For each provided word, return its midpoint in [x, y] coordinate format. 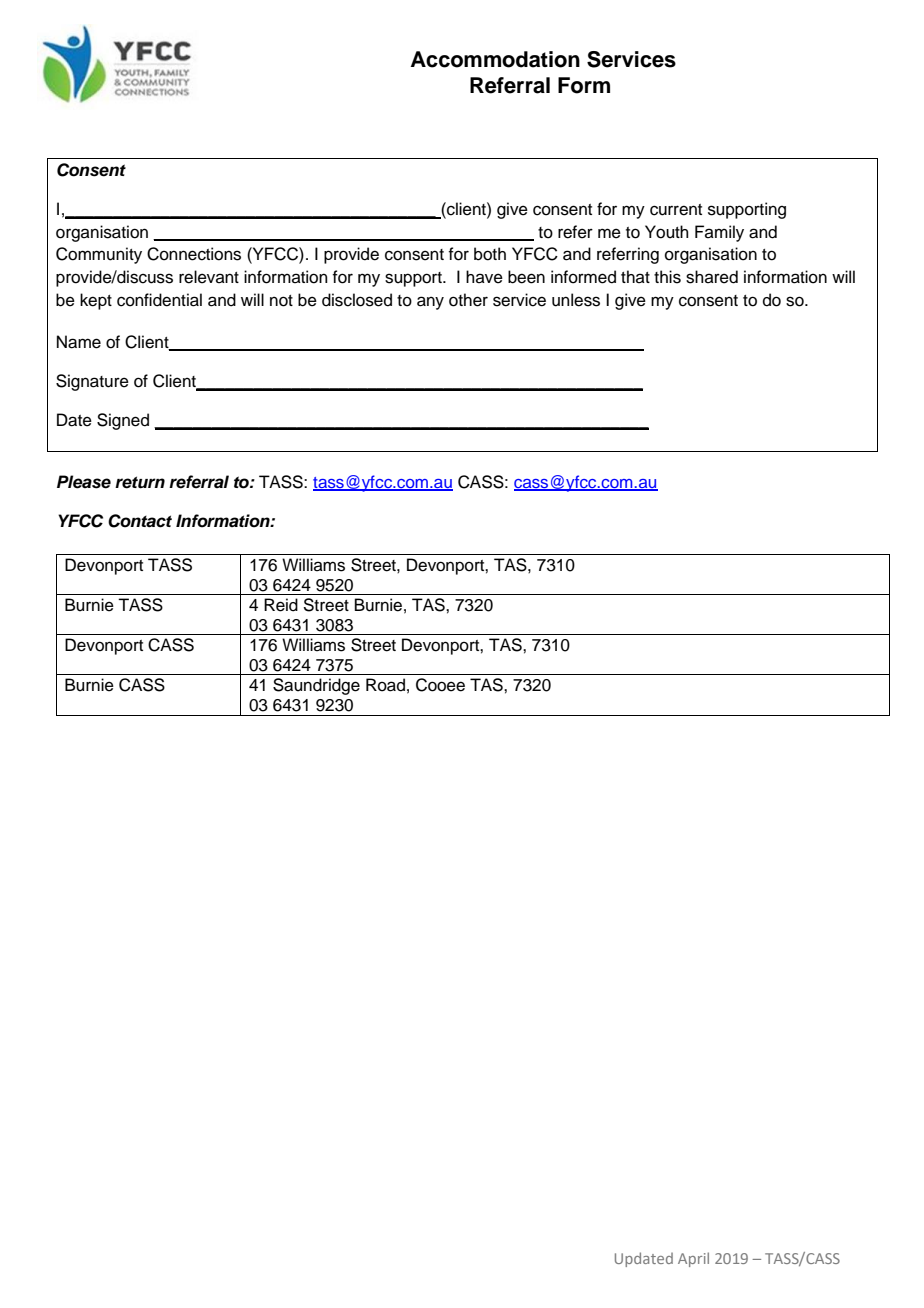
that [635, 276]
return [140, 482]
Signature [92, 382]
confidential [159, 300]
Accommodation [495, 59]
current [676, 210]
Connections [194, 254]
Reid [281, 605]
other [468, 300]
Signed [123, 421]
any [430, 303]
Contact [140, 521]
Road [385, 685]
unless [576, 300]
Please [84, 482]
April [693, 1259]
